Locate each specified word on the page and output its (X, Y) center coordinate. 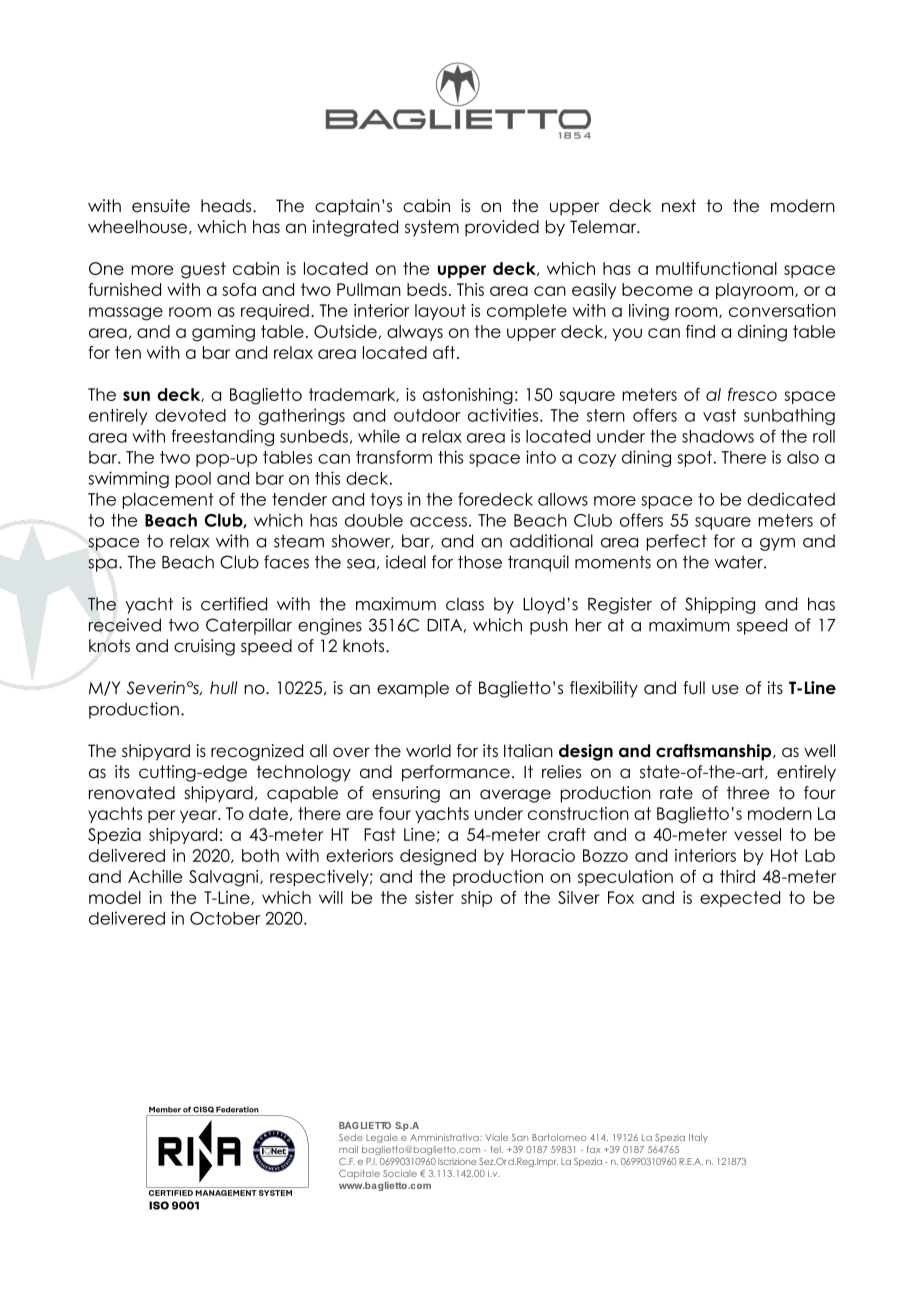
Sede (351, 1137)
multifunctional (716, 268)
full (694, 688)
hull (223, 687)
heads (227, 206)
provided (502, 228)
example (413, 689)
